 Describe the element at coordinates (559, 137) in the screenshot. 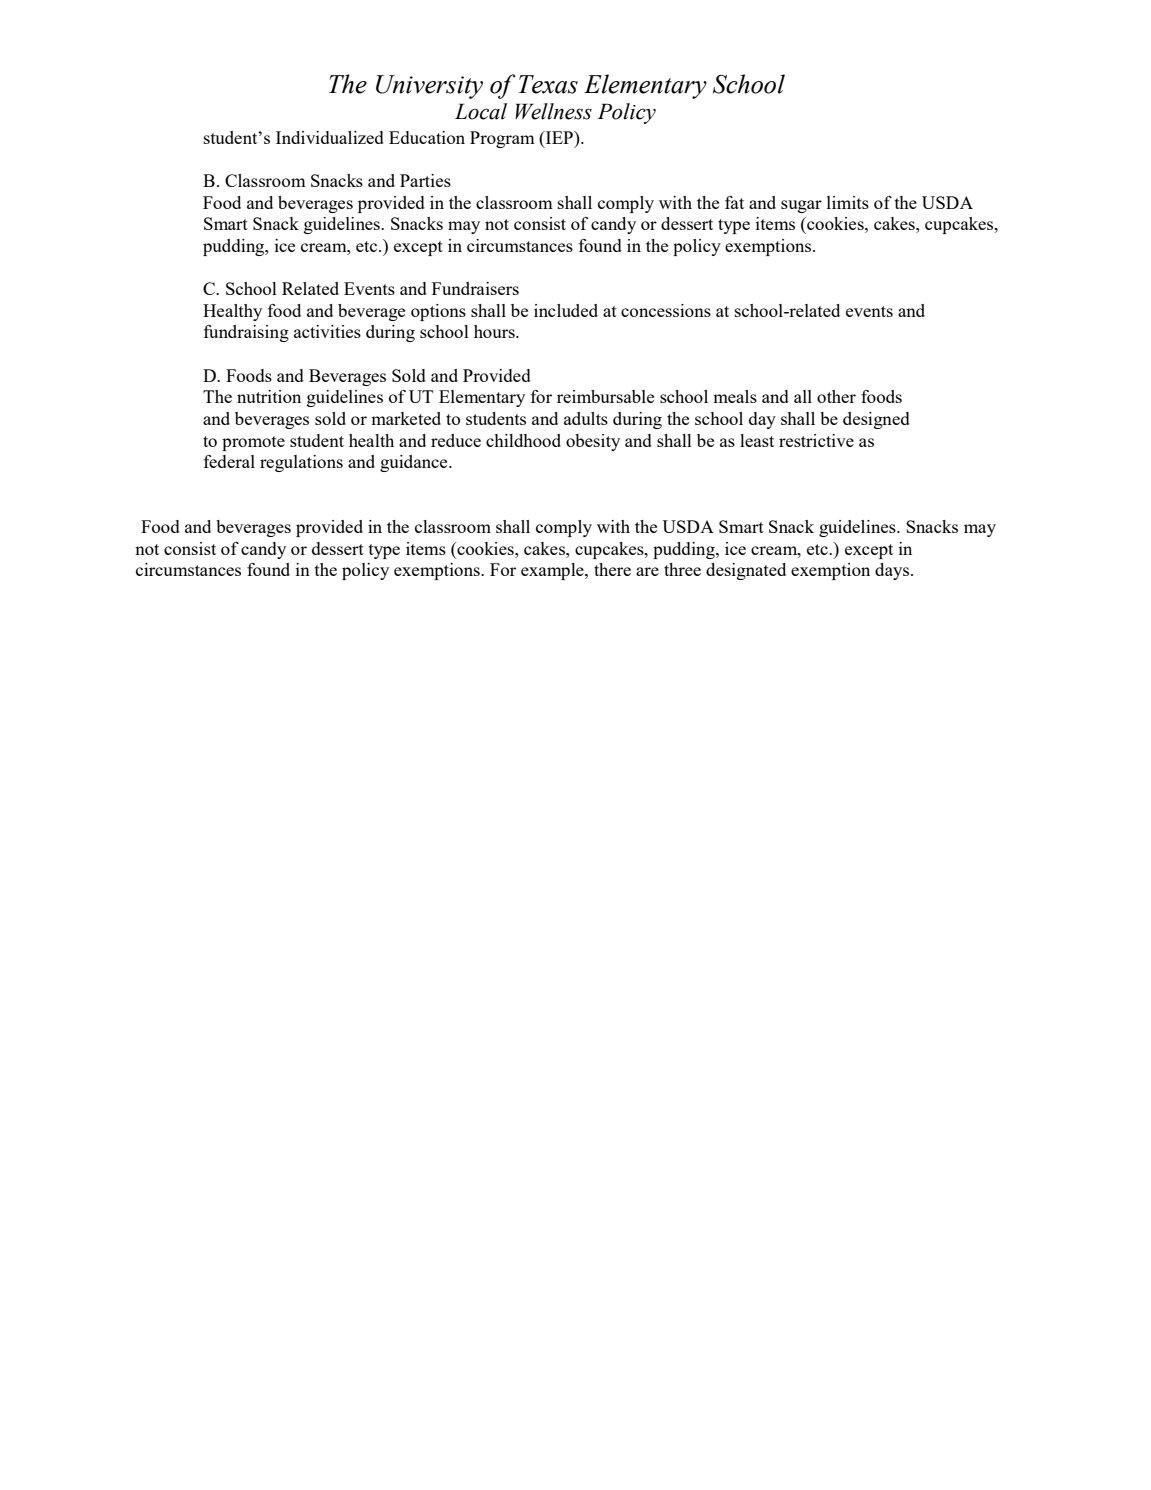

I see `IEP` at that location.
